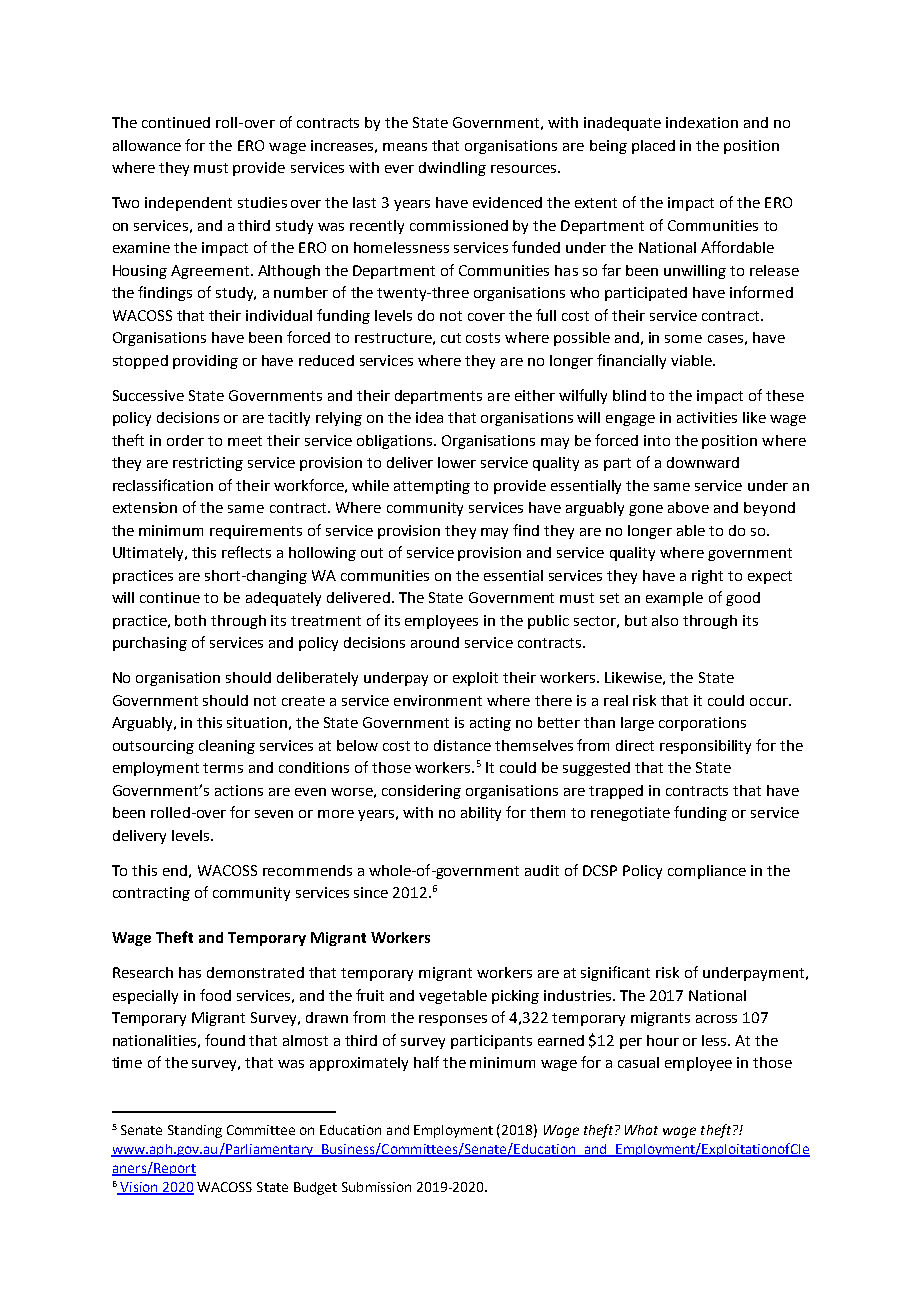 This document has width=924, height=1308. Describe the element at coordinates (195, 1131) in the document. I see `Standing` at that location.
